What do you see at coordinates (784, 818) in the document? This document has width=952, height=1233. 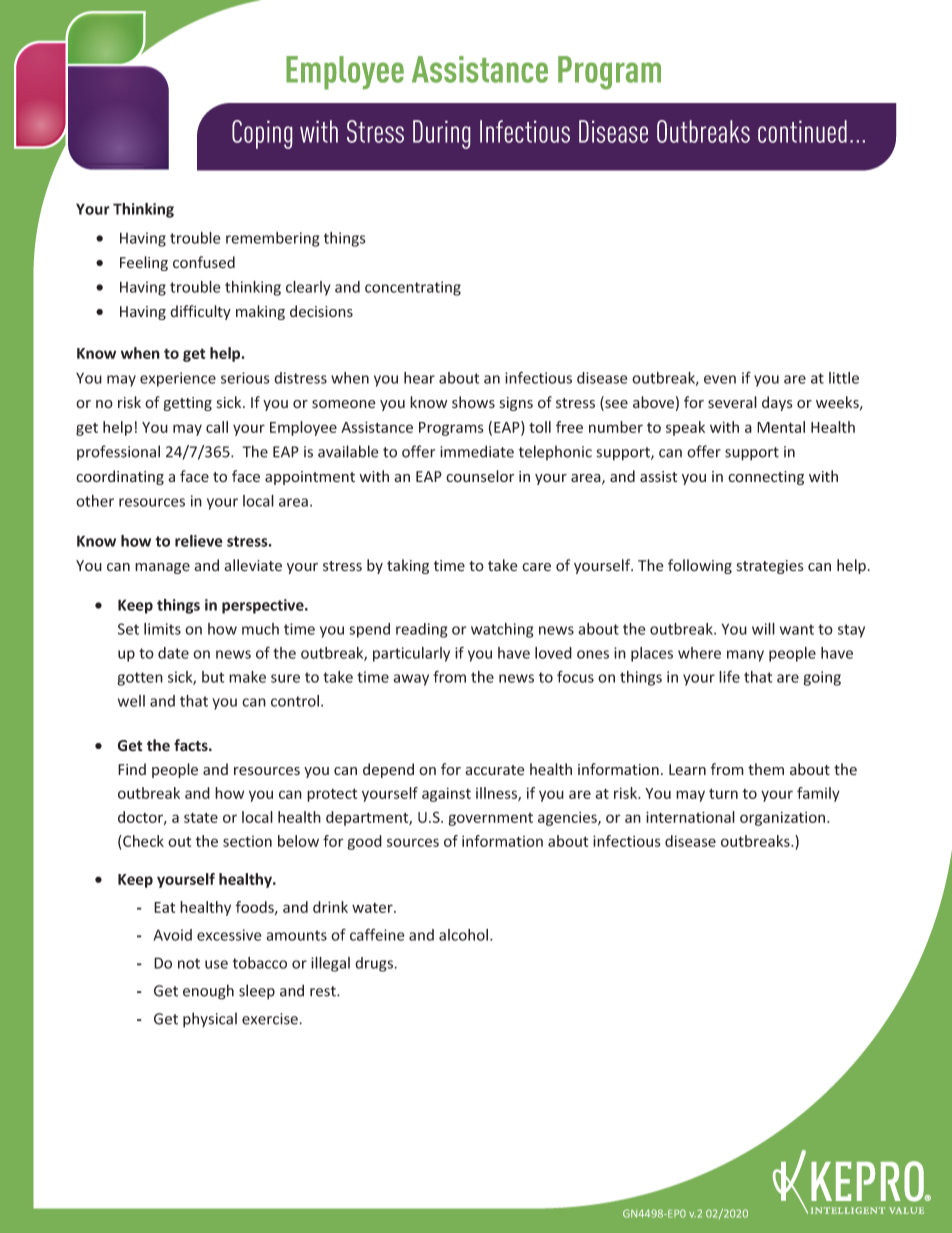 I see `organization` at bounding box center [784, 818].
